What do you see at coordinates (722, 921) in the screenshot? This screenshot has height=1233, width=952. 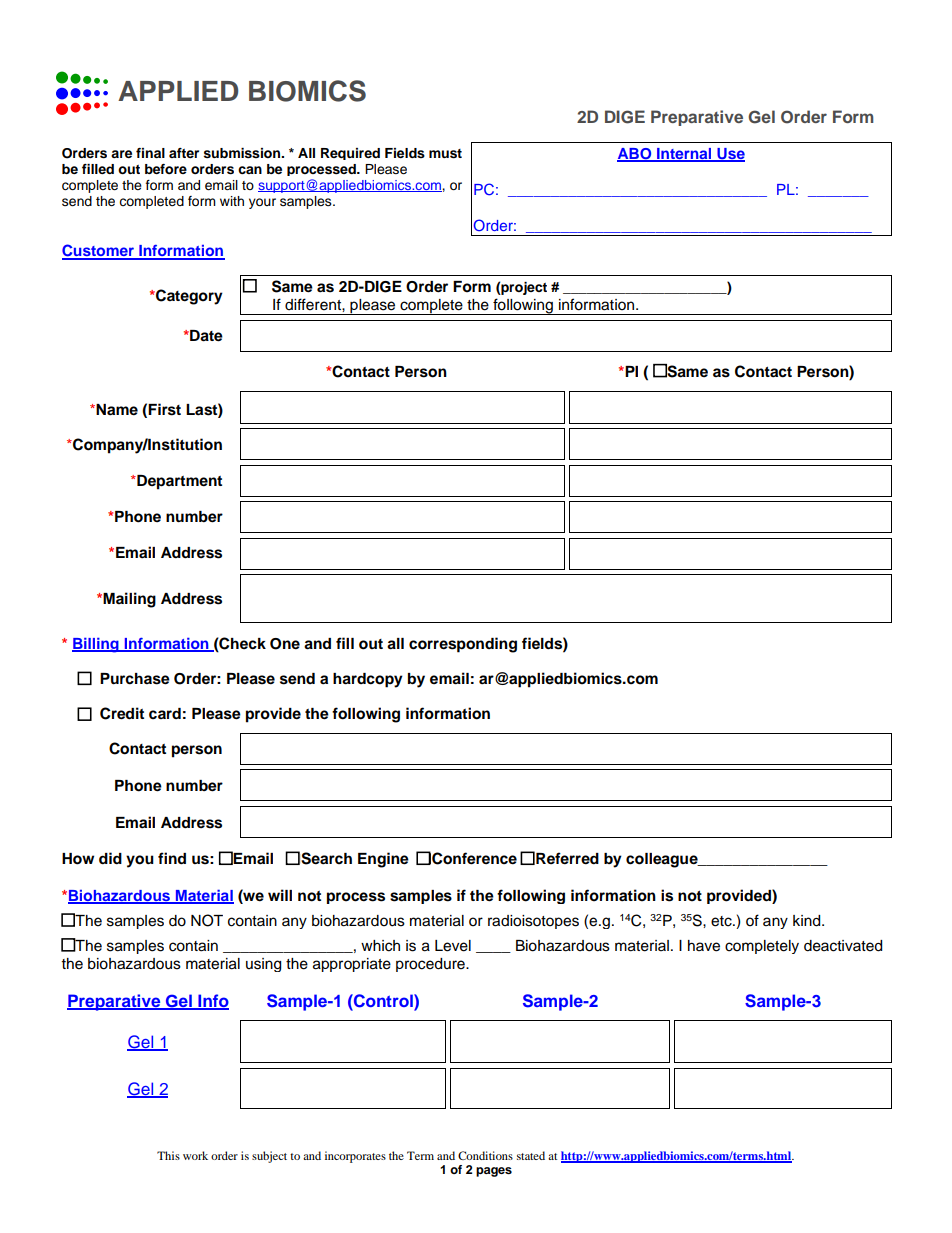 I see `etc` at bounding box center [722, 921].
